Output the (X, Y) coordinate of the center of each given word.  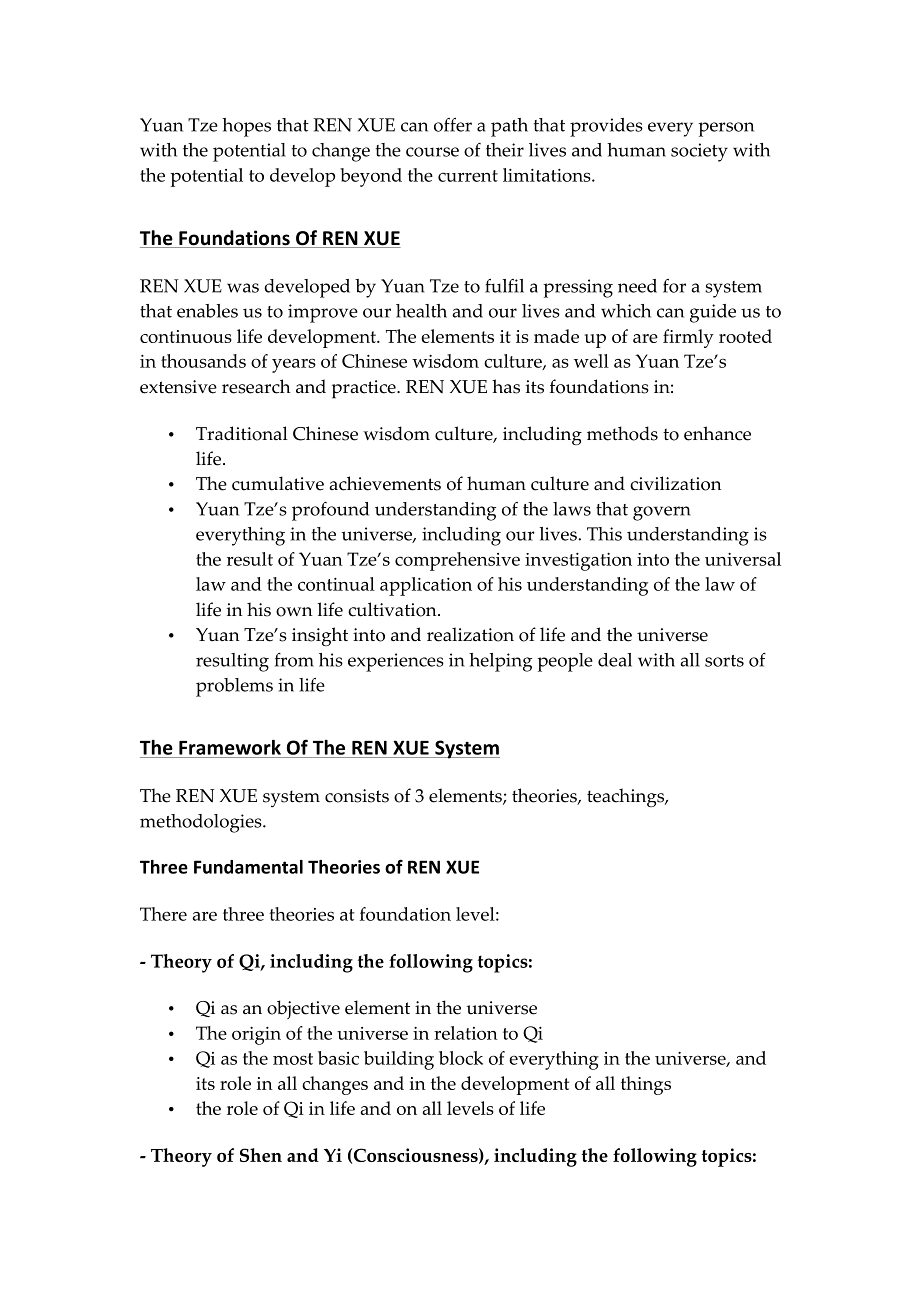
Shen (261, 1155)
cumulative (278, 483)
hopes (246, 127)
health (421, 311)
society (699, 152)
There (163, 914)
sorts (724, 661)
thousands (203, 361)
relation (466, 1033)
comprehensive (457, 561)
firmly (688, 338)
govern (662, 513)
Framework (230, 747)
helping (500, 662)
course (432, 152)
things (646, 1085)
